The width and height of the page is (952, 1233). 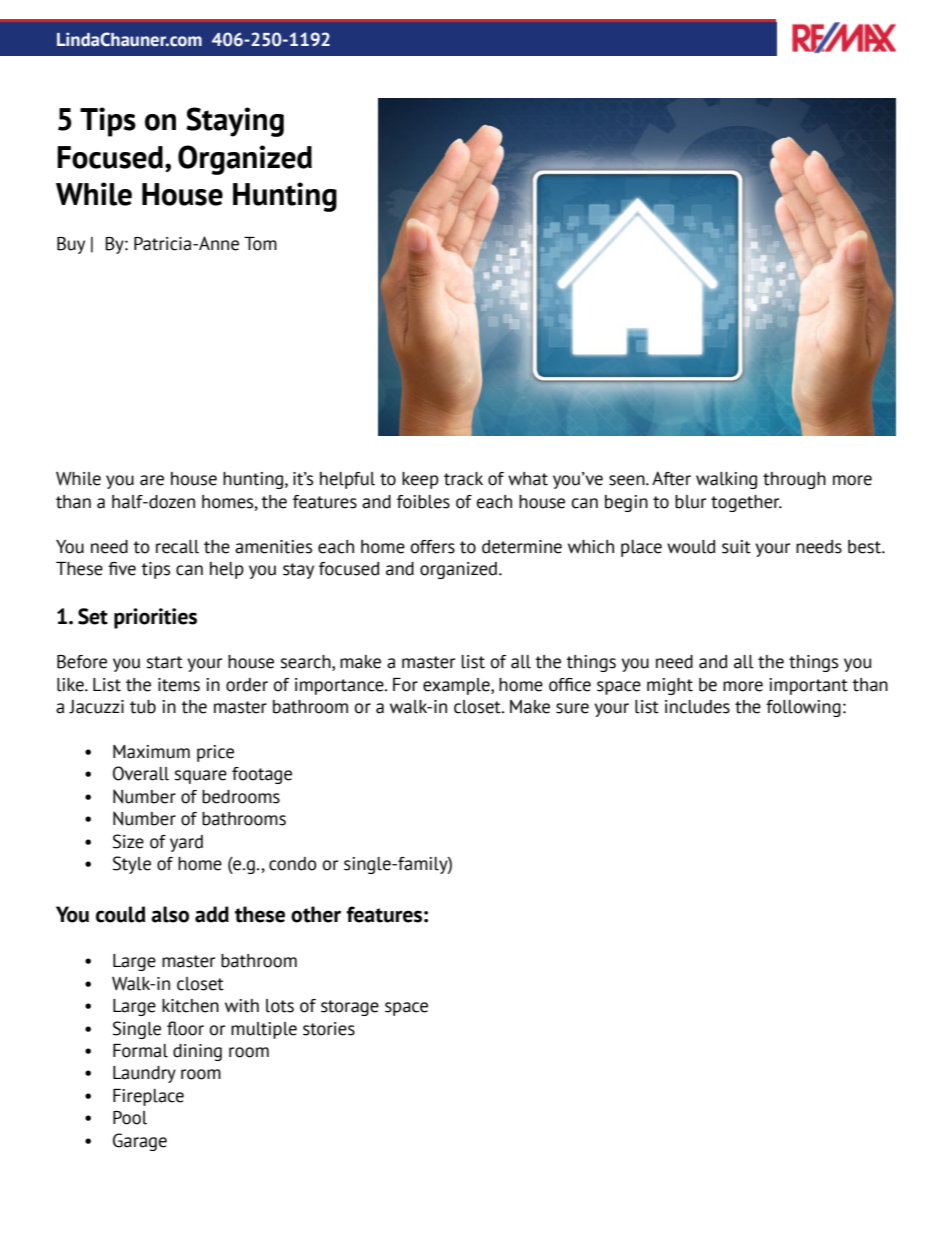 What do you see at coordinates (803, 708) in the page?
I see `following` at bounding box center [803, 708].
